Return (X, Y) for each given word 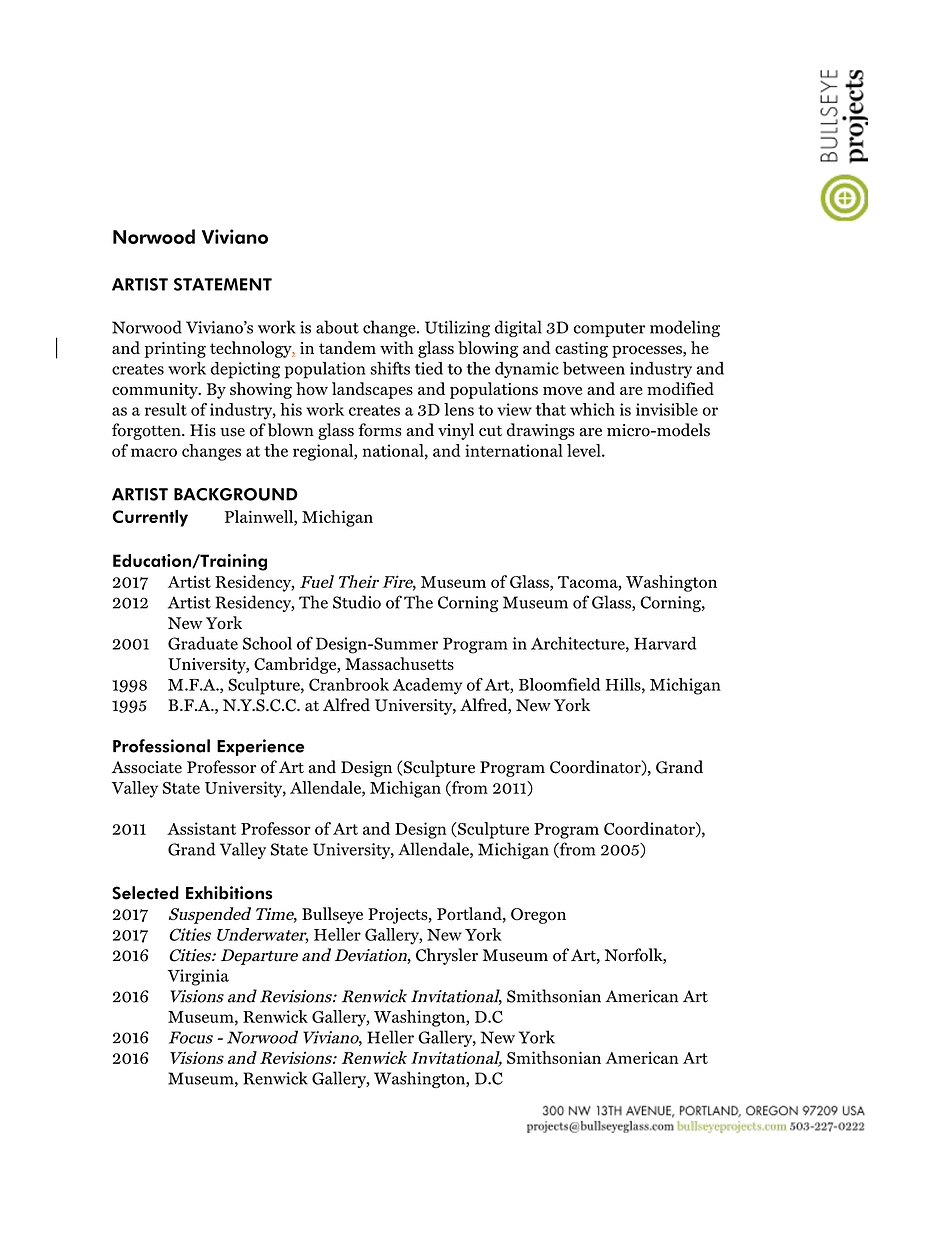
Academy (427, 686)
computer (609, 330)
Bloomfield (559, 684)
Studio (357, 602)
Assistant (201, 828)
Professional (161, 746)
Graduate (203, 643)
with (397, 347)
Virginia (198, 977)
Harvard (665, 643)
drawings (541, 431)
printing (175, 350)
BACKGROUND (236, 494)
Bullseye (332, 915)
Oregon (538, 916)
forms (380, 430)
